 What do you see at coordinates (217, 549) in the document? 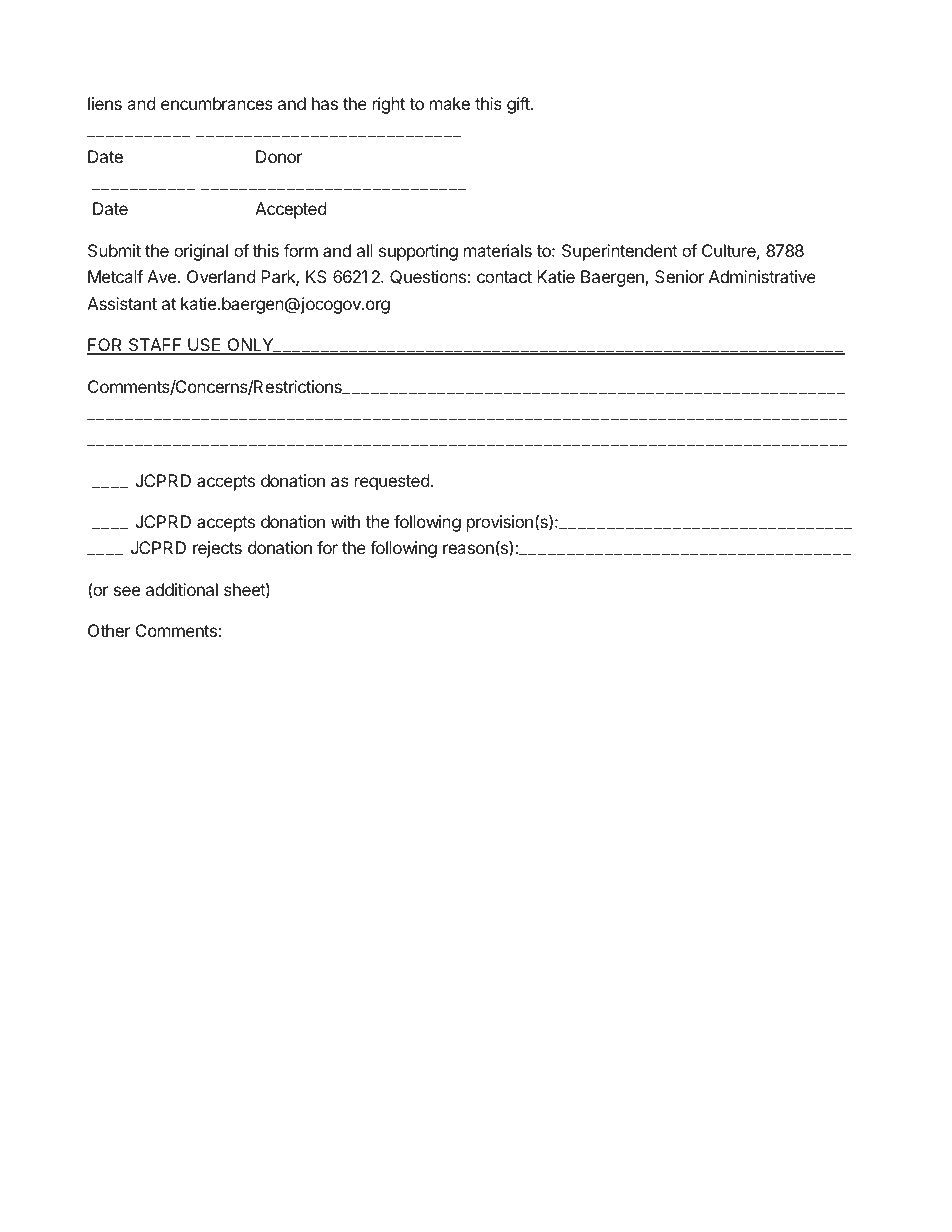
I see `rejects` at bounding box center [217, 549].
